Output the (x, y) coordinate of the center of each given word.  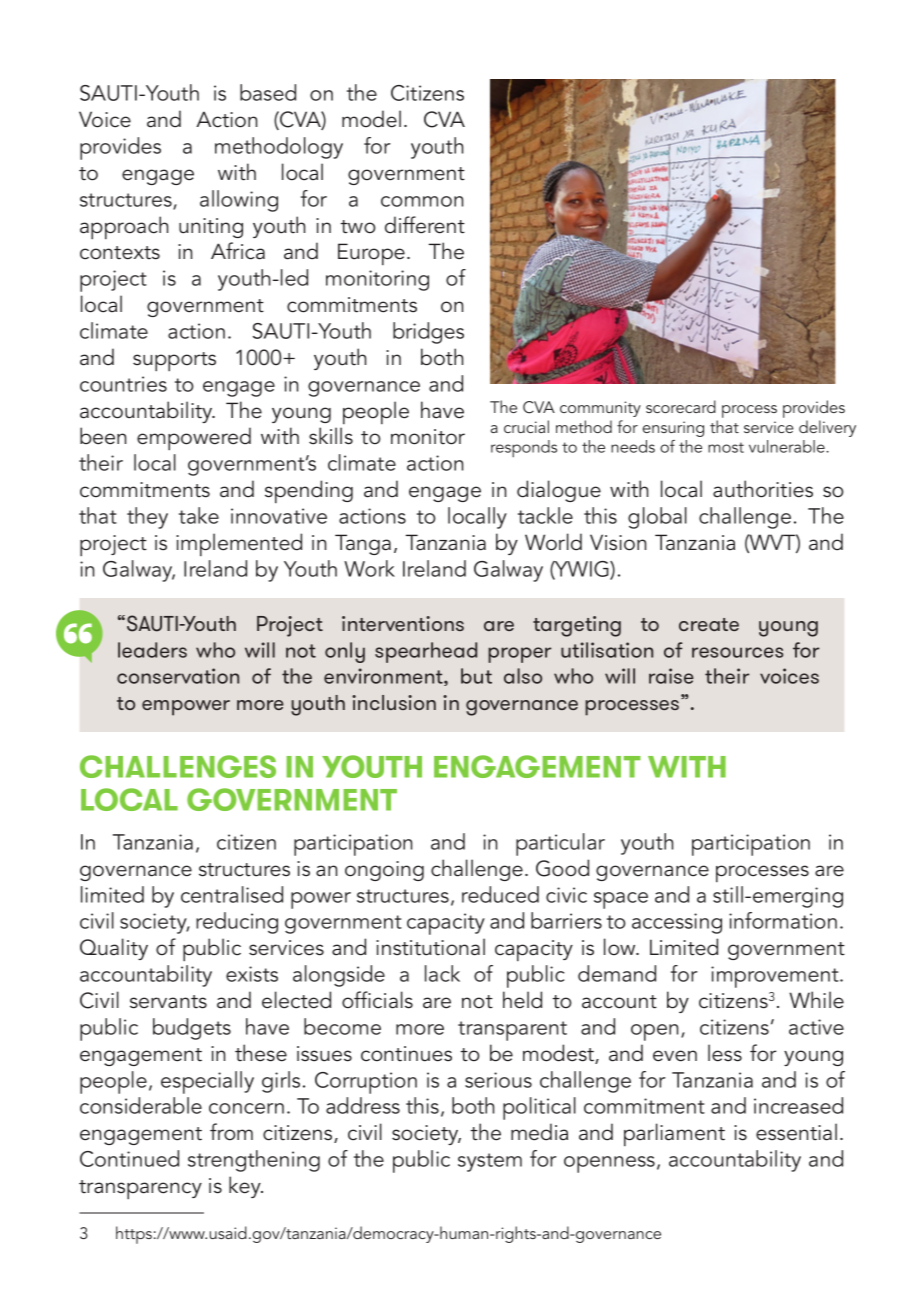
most (726, 447)
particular (560, 844)
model (371, 119)
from (231, 1132)
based (268, 92)
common (422, 201)
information (783, 920)
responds (524, 448)
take (199, 515)
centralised (232, 894)
